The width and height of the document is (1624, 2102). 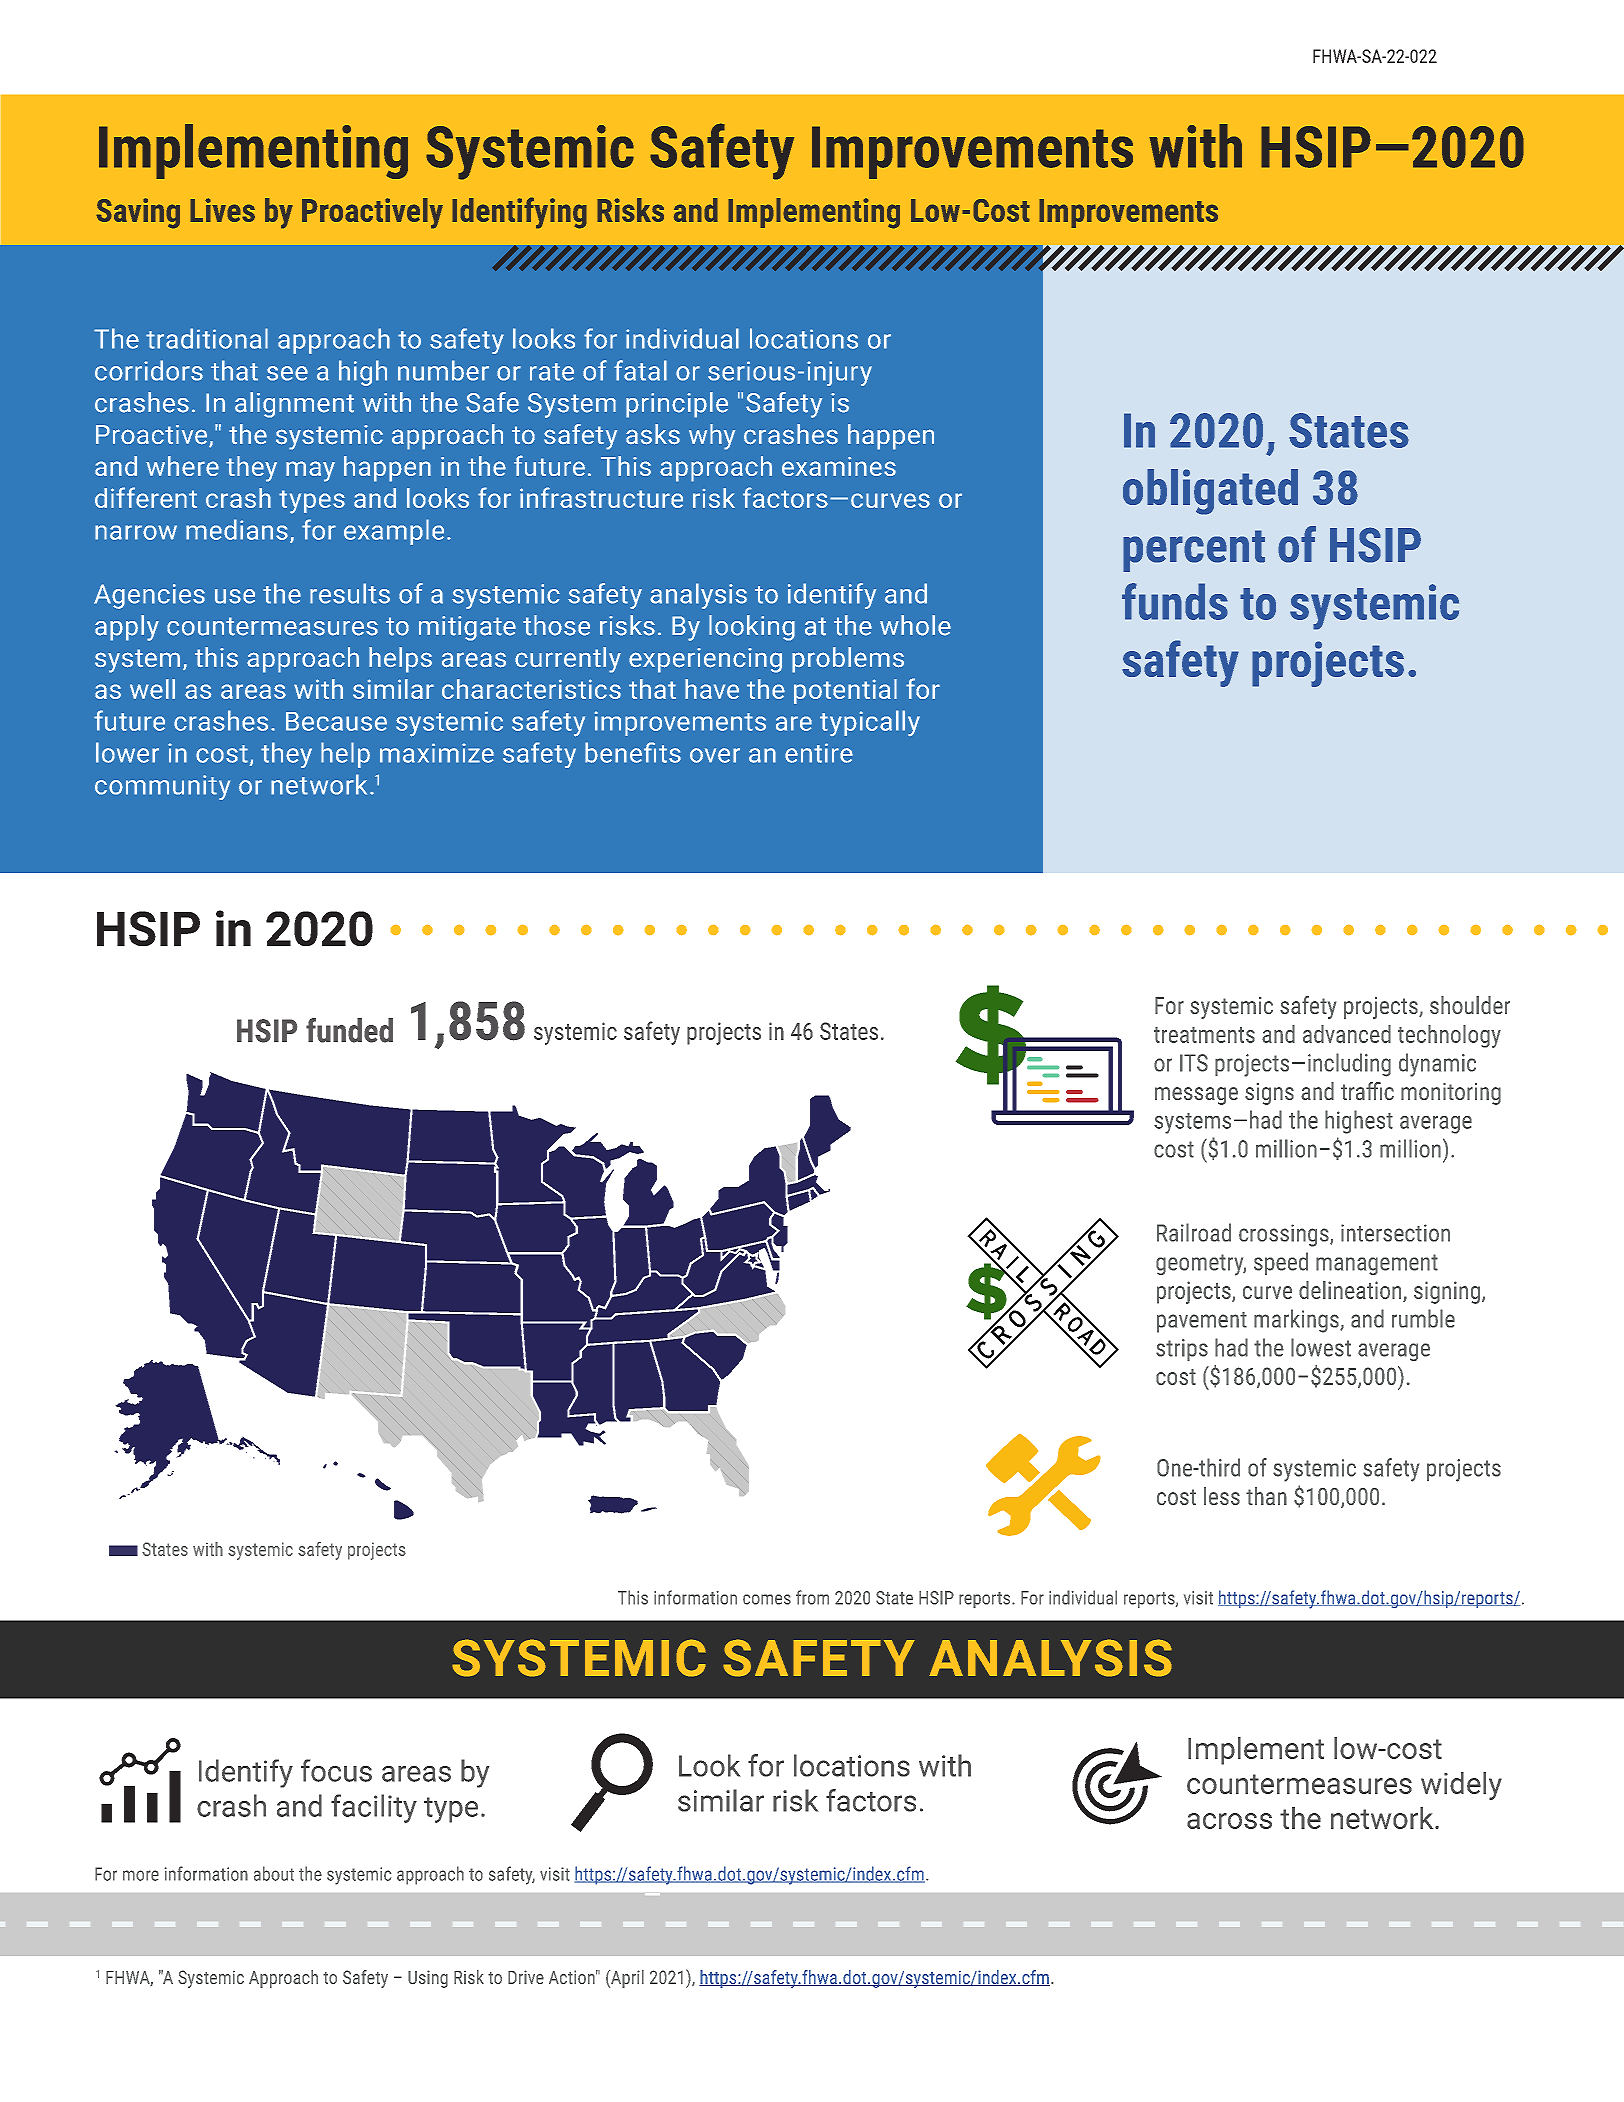 What do you see at coordinates (274, 1873) in the document?
I see `about` at bounding box center [274, 1873].
